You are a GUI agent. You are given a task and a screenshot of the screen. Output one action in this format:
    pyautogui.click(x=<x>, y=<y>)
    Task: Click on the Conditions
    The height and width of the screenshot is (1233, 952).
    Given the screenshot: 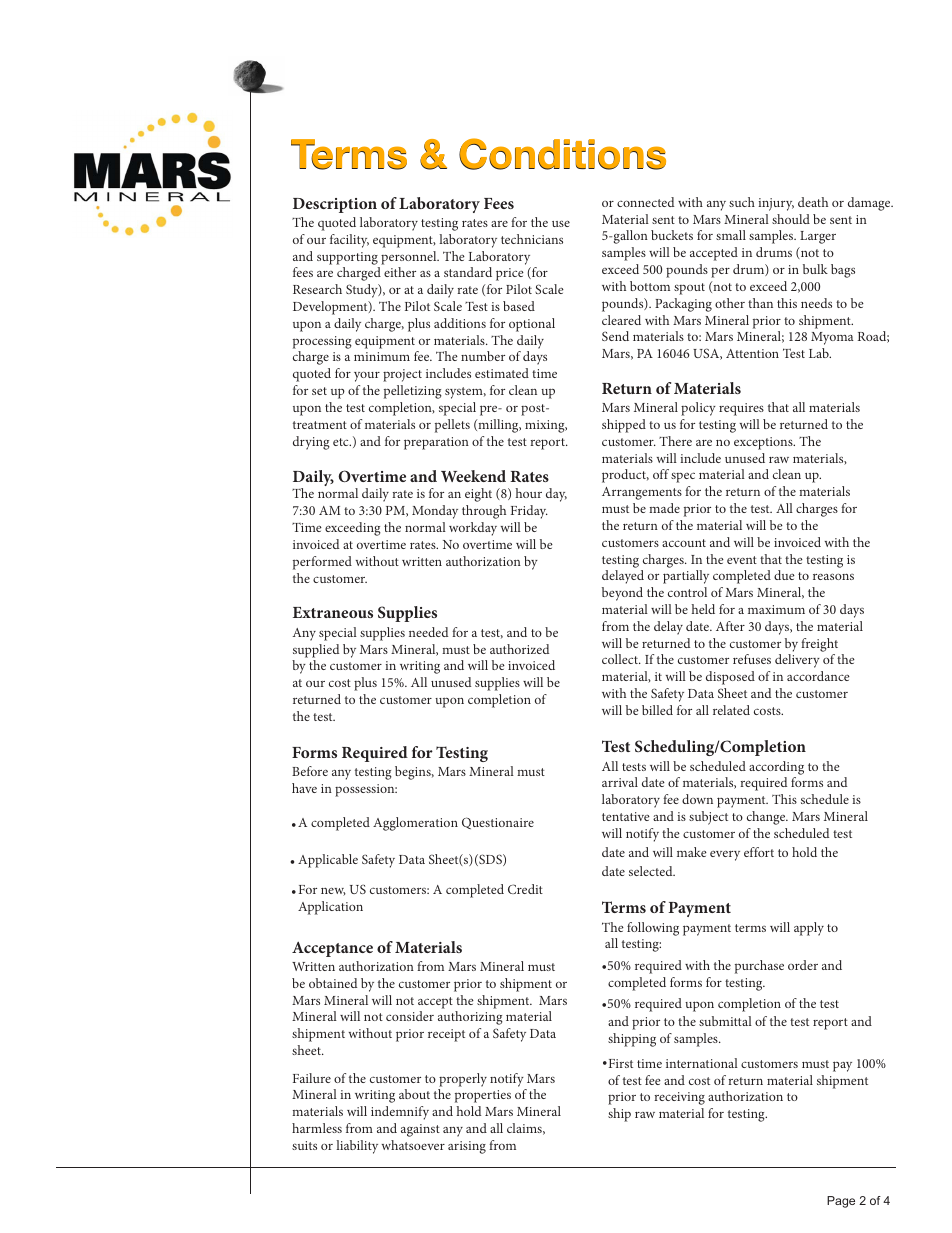 What is the action you would take?
    pyautogui.click(x=562, y=154)
